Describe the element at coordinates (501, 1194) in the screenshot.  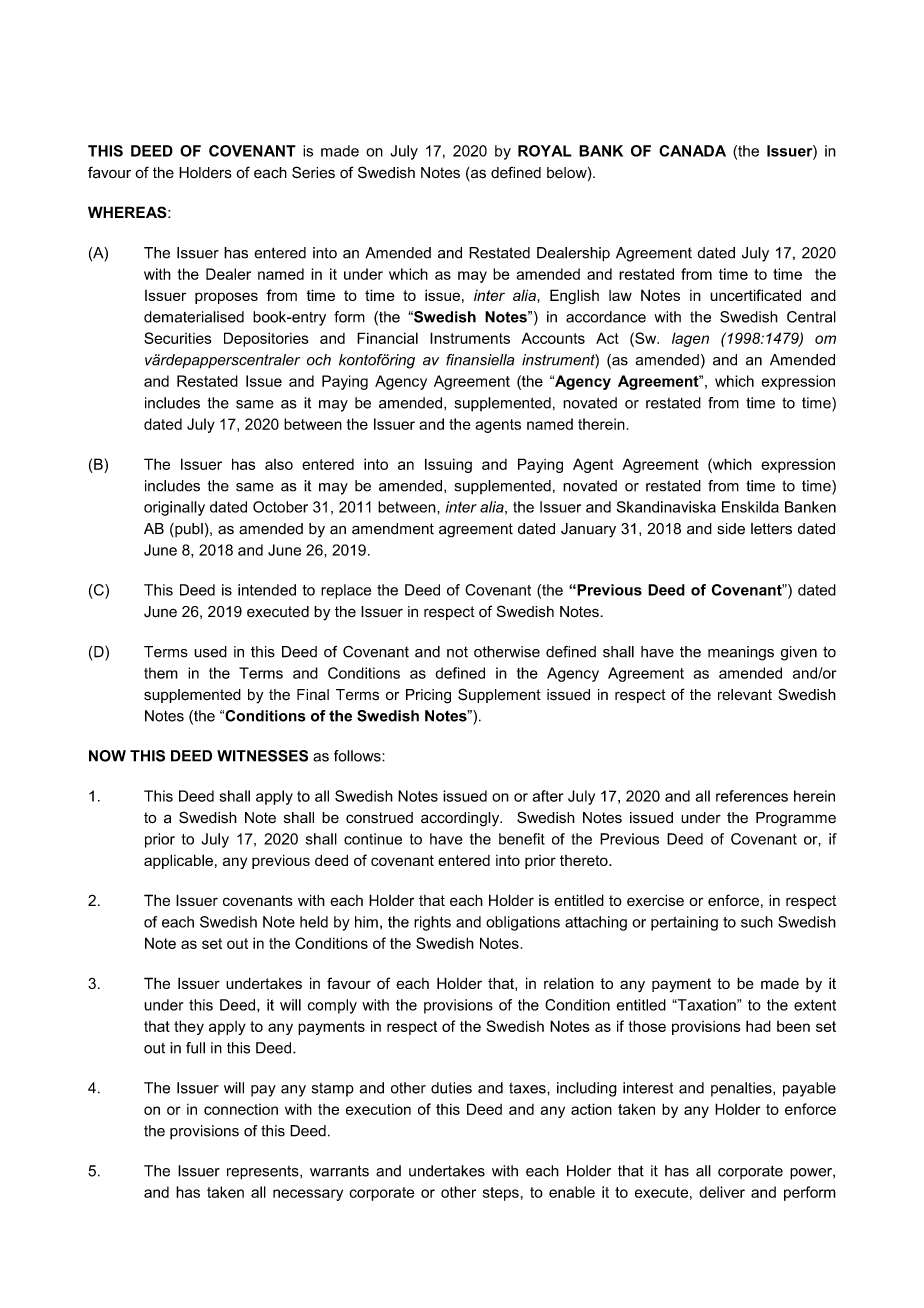
I see `steps` at that location.
